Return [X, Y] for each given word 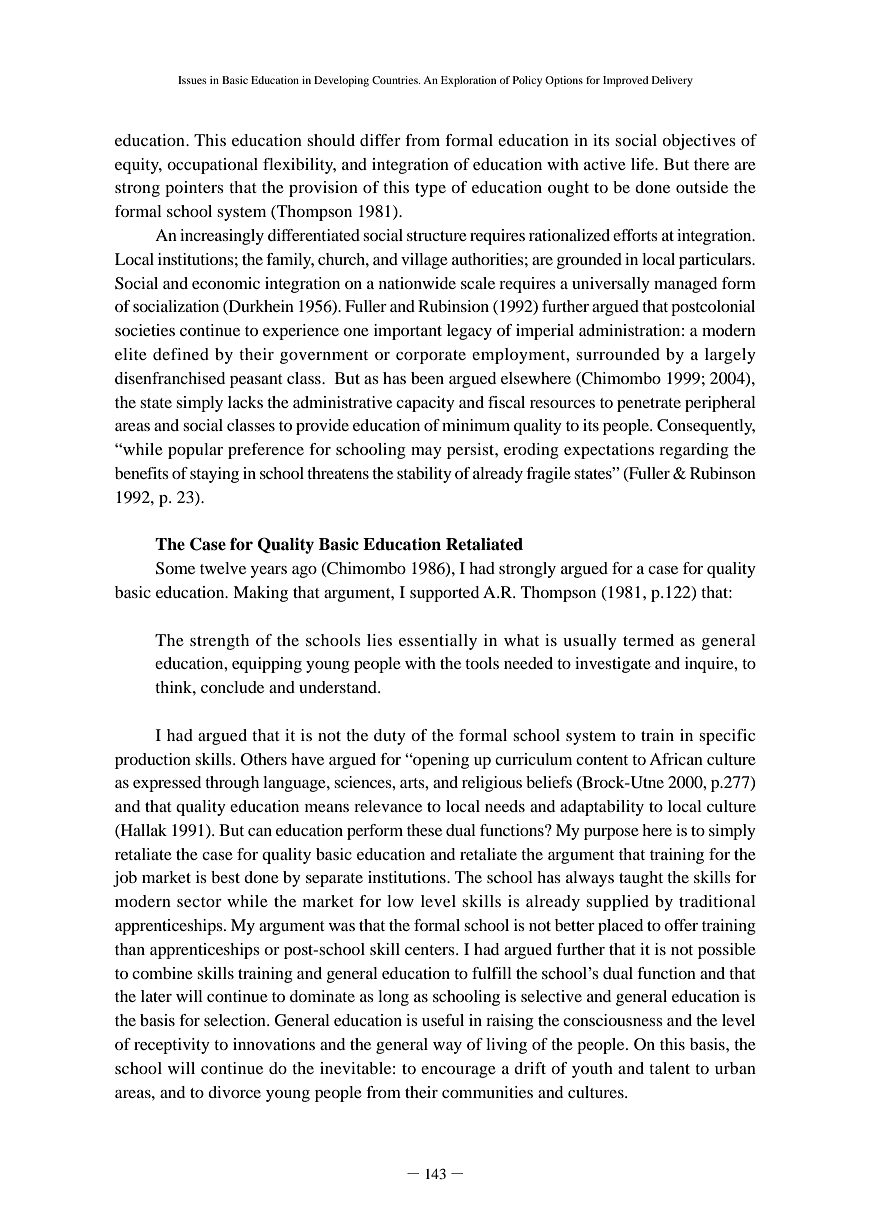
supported [444, 594]
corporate [431, 357]
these [424, 830]
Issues [192, 80]
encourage [458, 1072]
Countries [396, 80]
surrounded [618, 354]
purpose [611, 834]
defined [181, 354]
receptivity [172, 1046]
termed [648, 640]
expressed [167, 784]
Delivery [672, 81]
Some [175, 568]
